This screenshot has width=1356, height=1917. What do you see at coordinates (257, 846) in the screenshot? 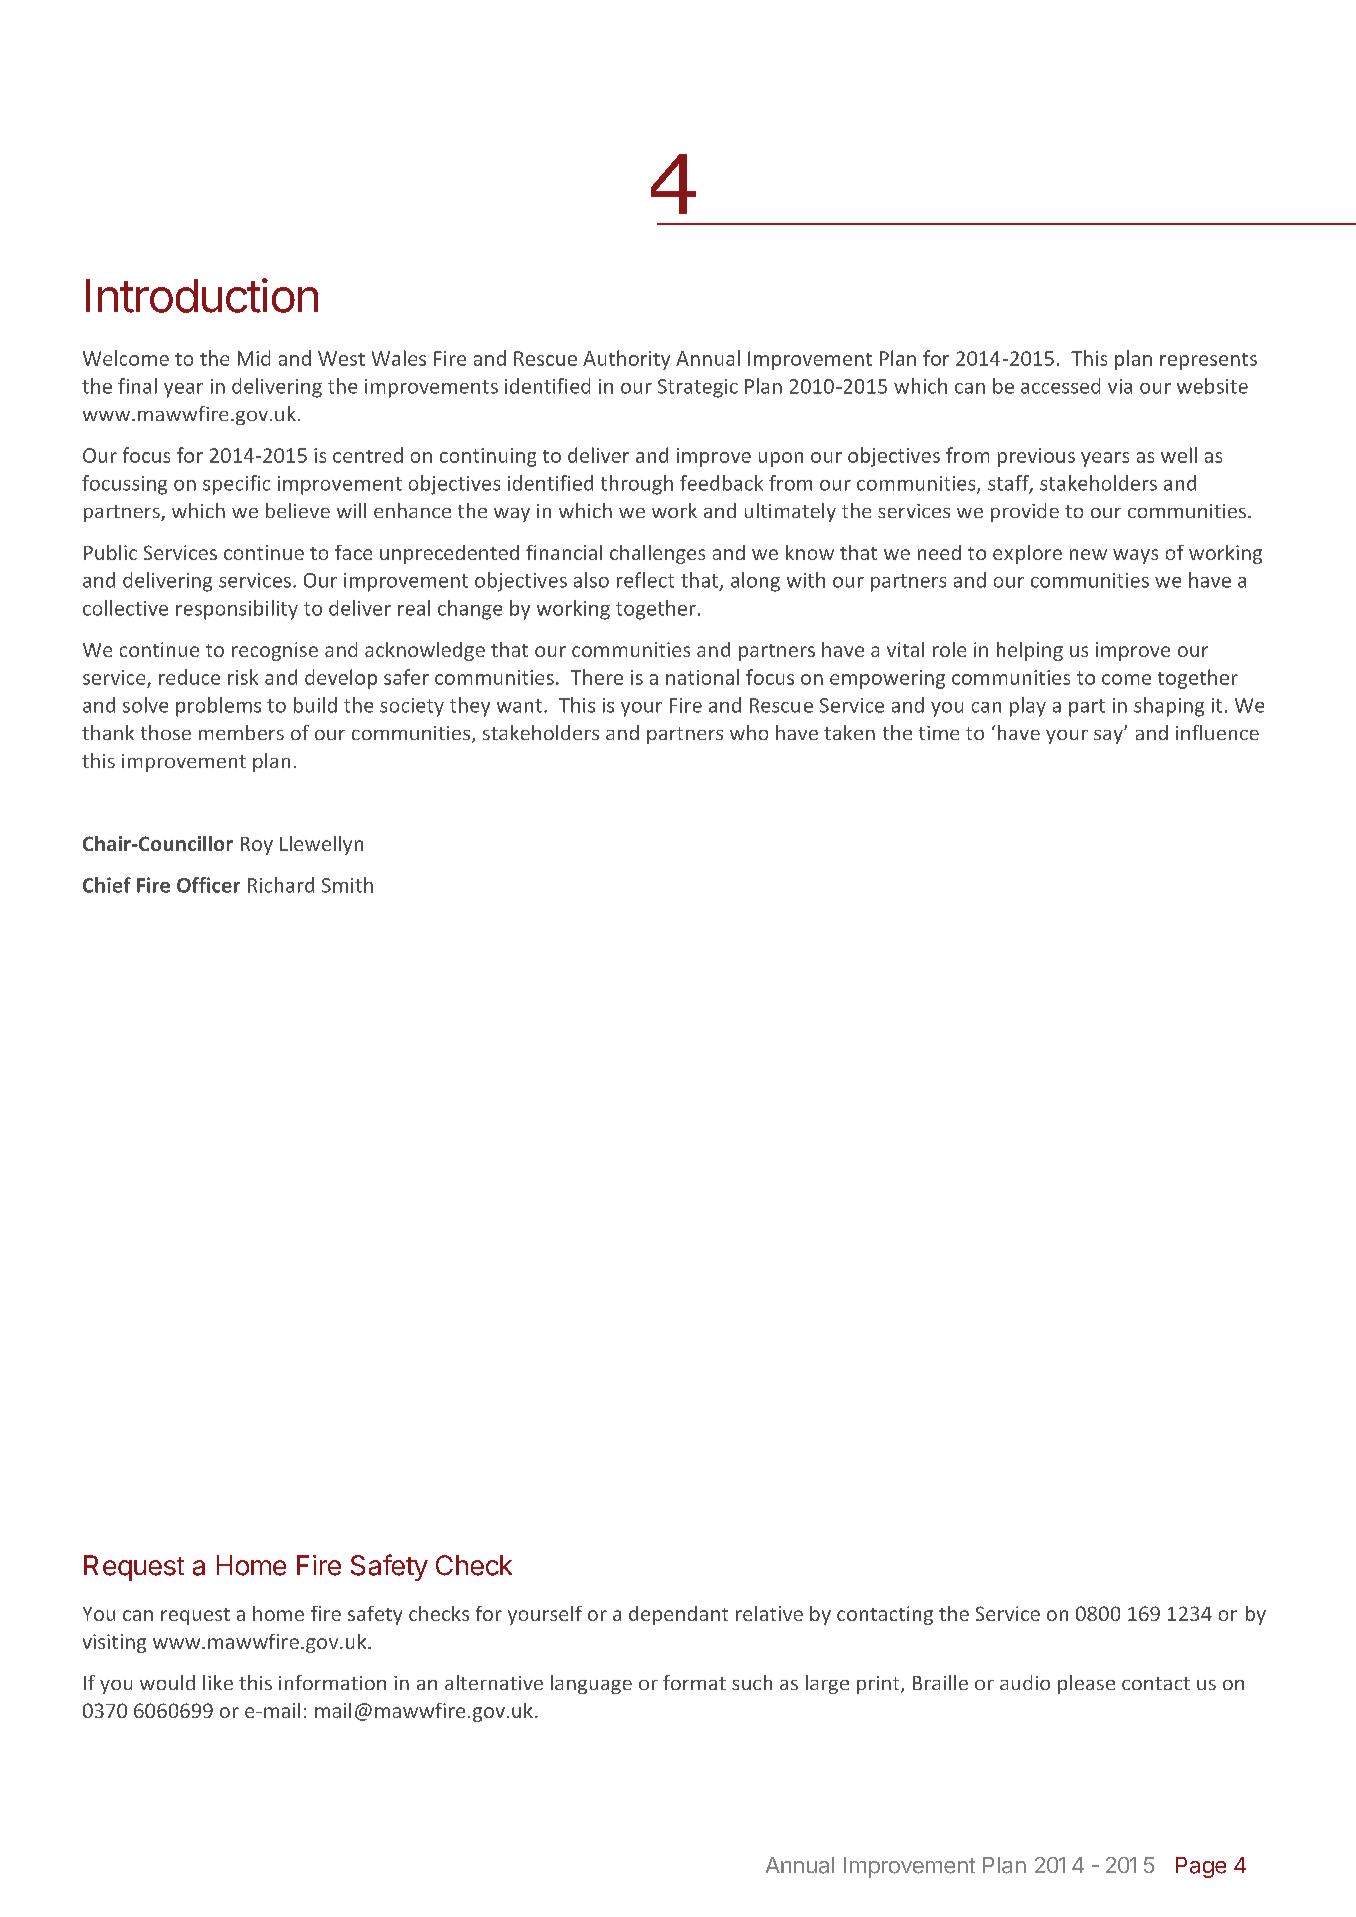
I see `Roy` at bounding box center [257, 846].
